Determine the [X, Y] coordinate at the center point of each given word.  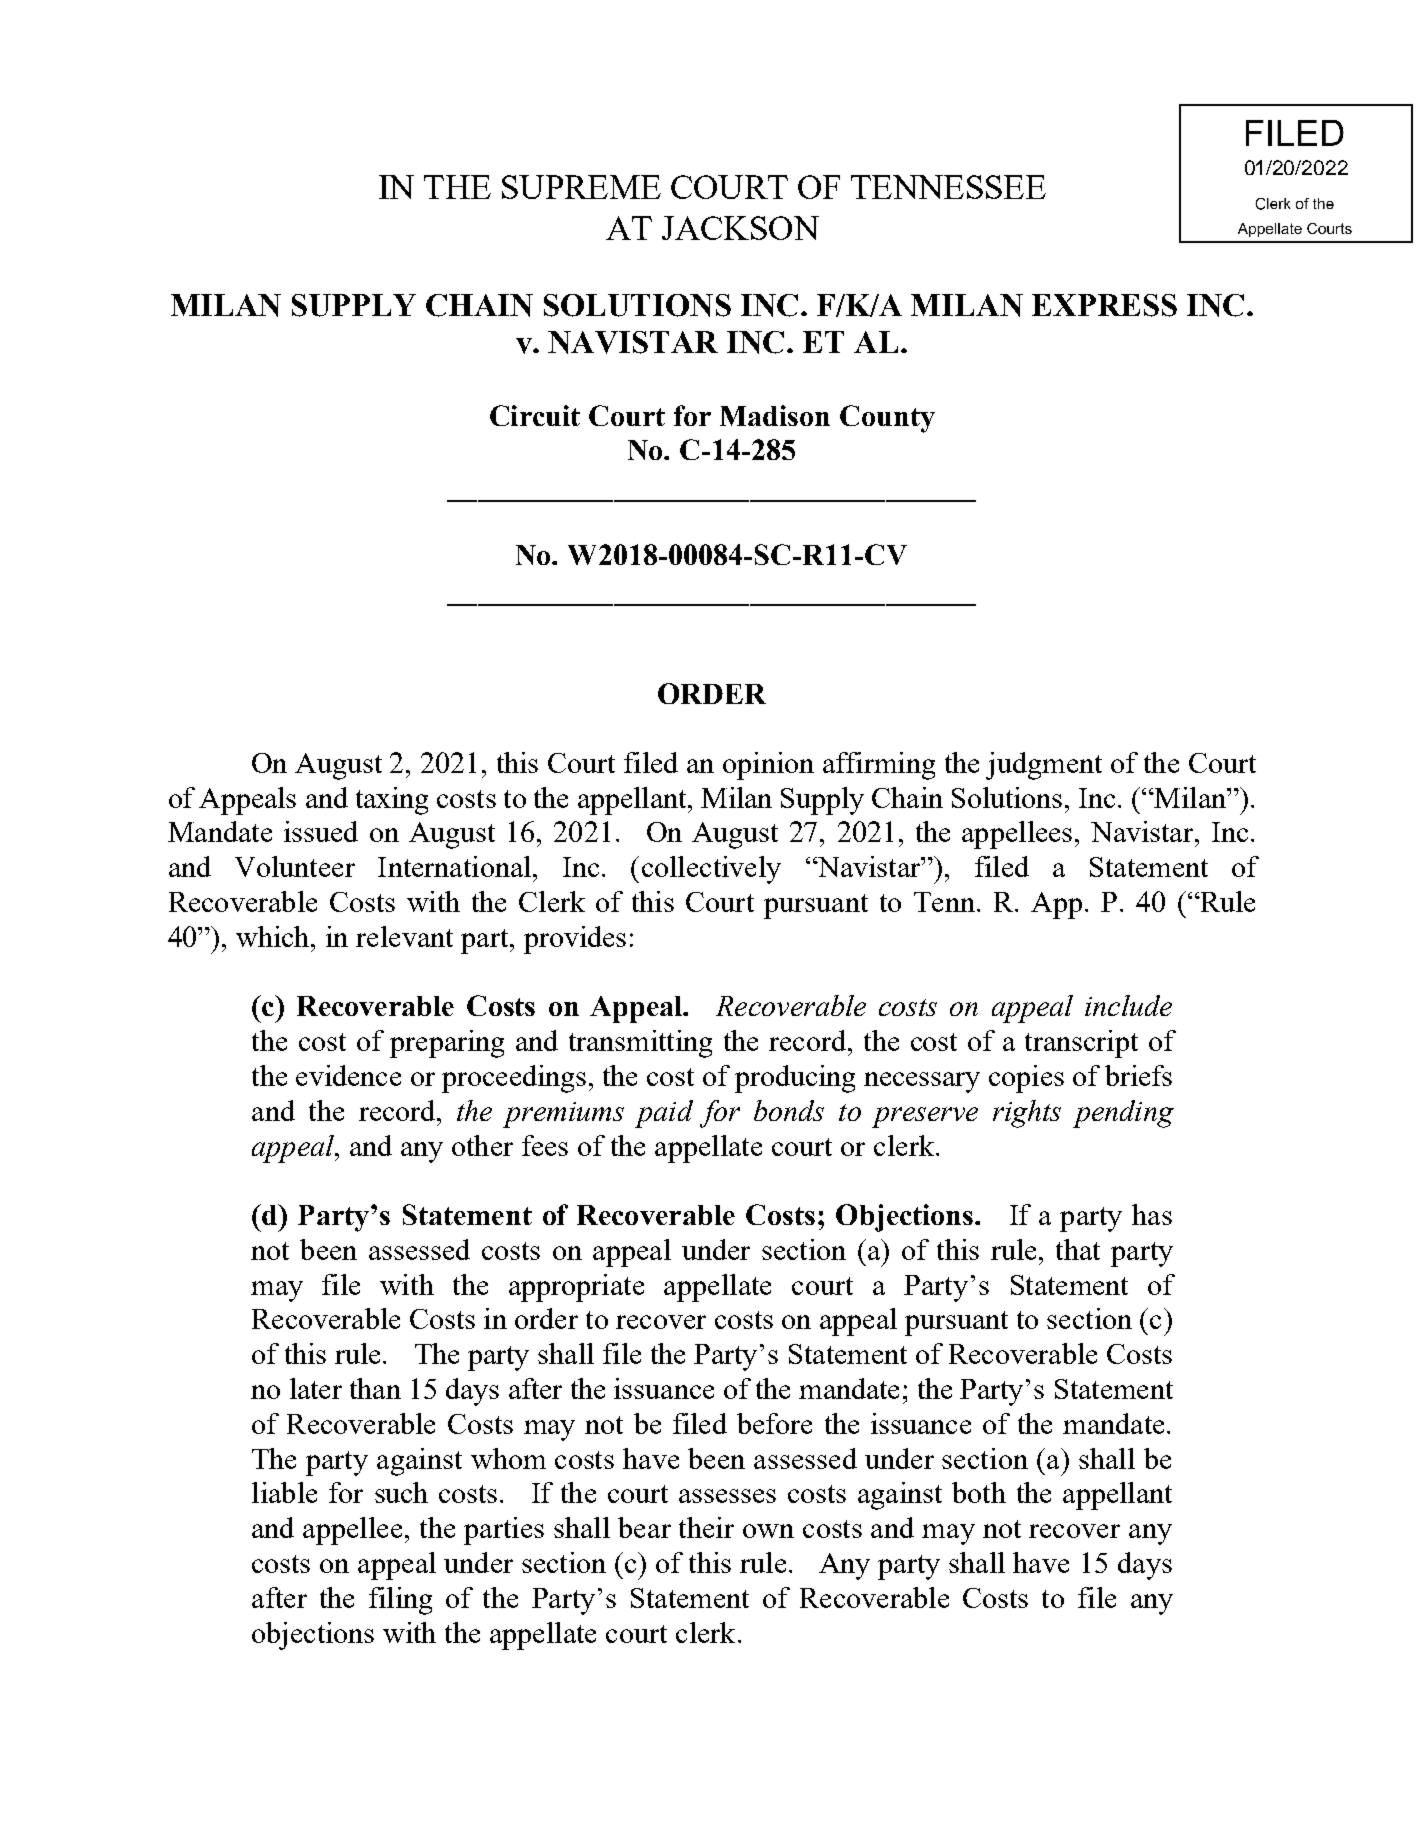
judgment [1044, 766]
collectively [711, 870]
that [1078, 1249]
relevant [404, 936]
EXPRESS [1104, 305]
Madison [775, 415]
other [482, 1145]
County [887, 419]
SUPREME [581, 187]
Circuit [535, 415]
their [706, 1527]
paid [664, 1114]
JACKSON [740, 228]
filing [400, 1601]
